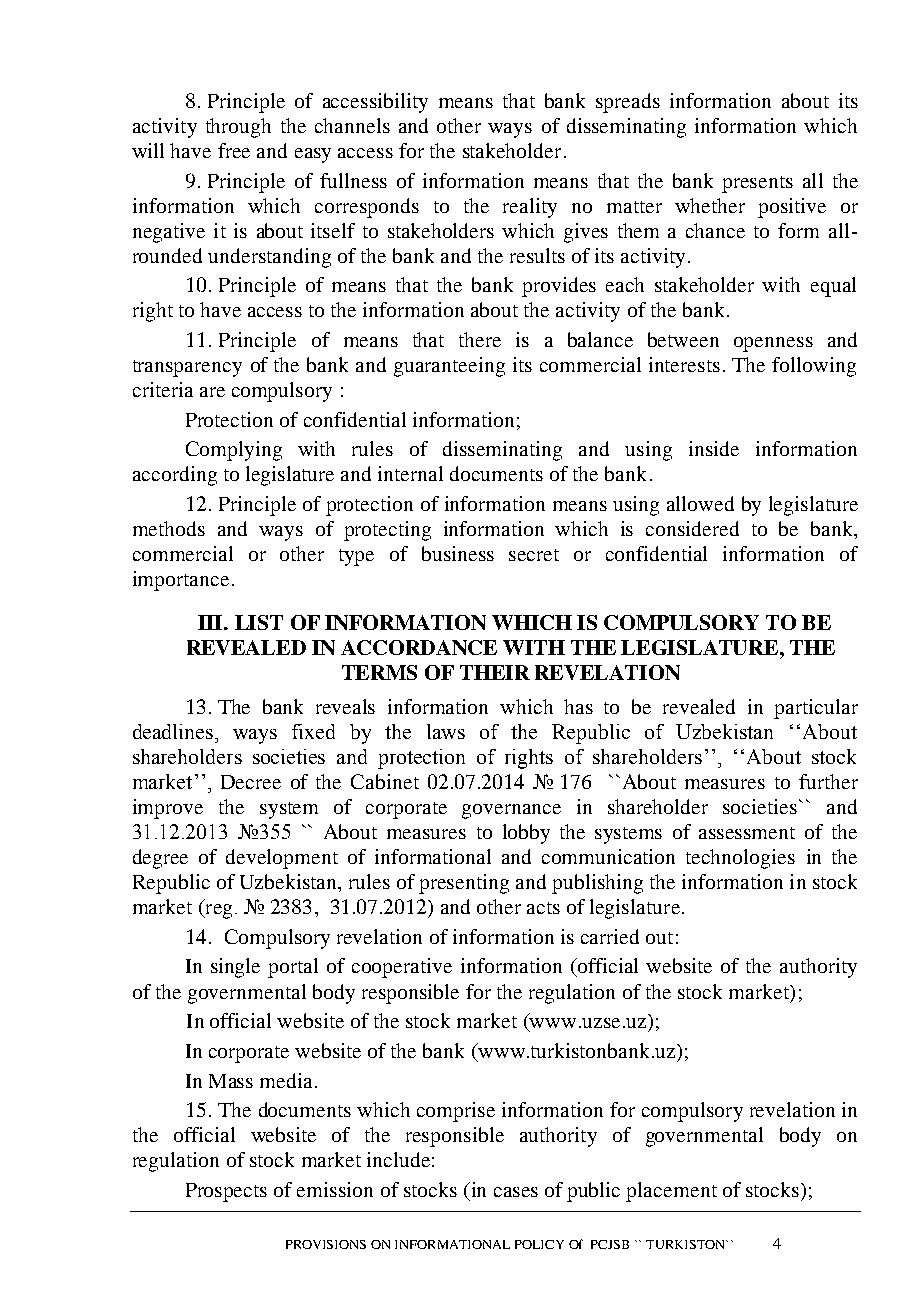  I want to click on reality, so click(530, 208).
